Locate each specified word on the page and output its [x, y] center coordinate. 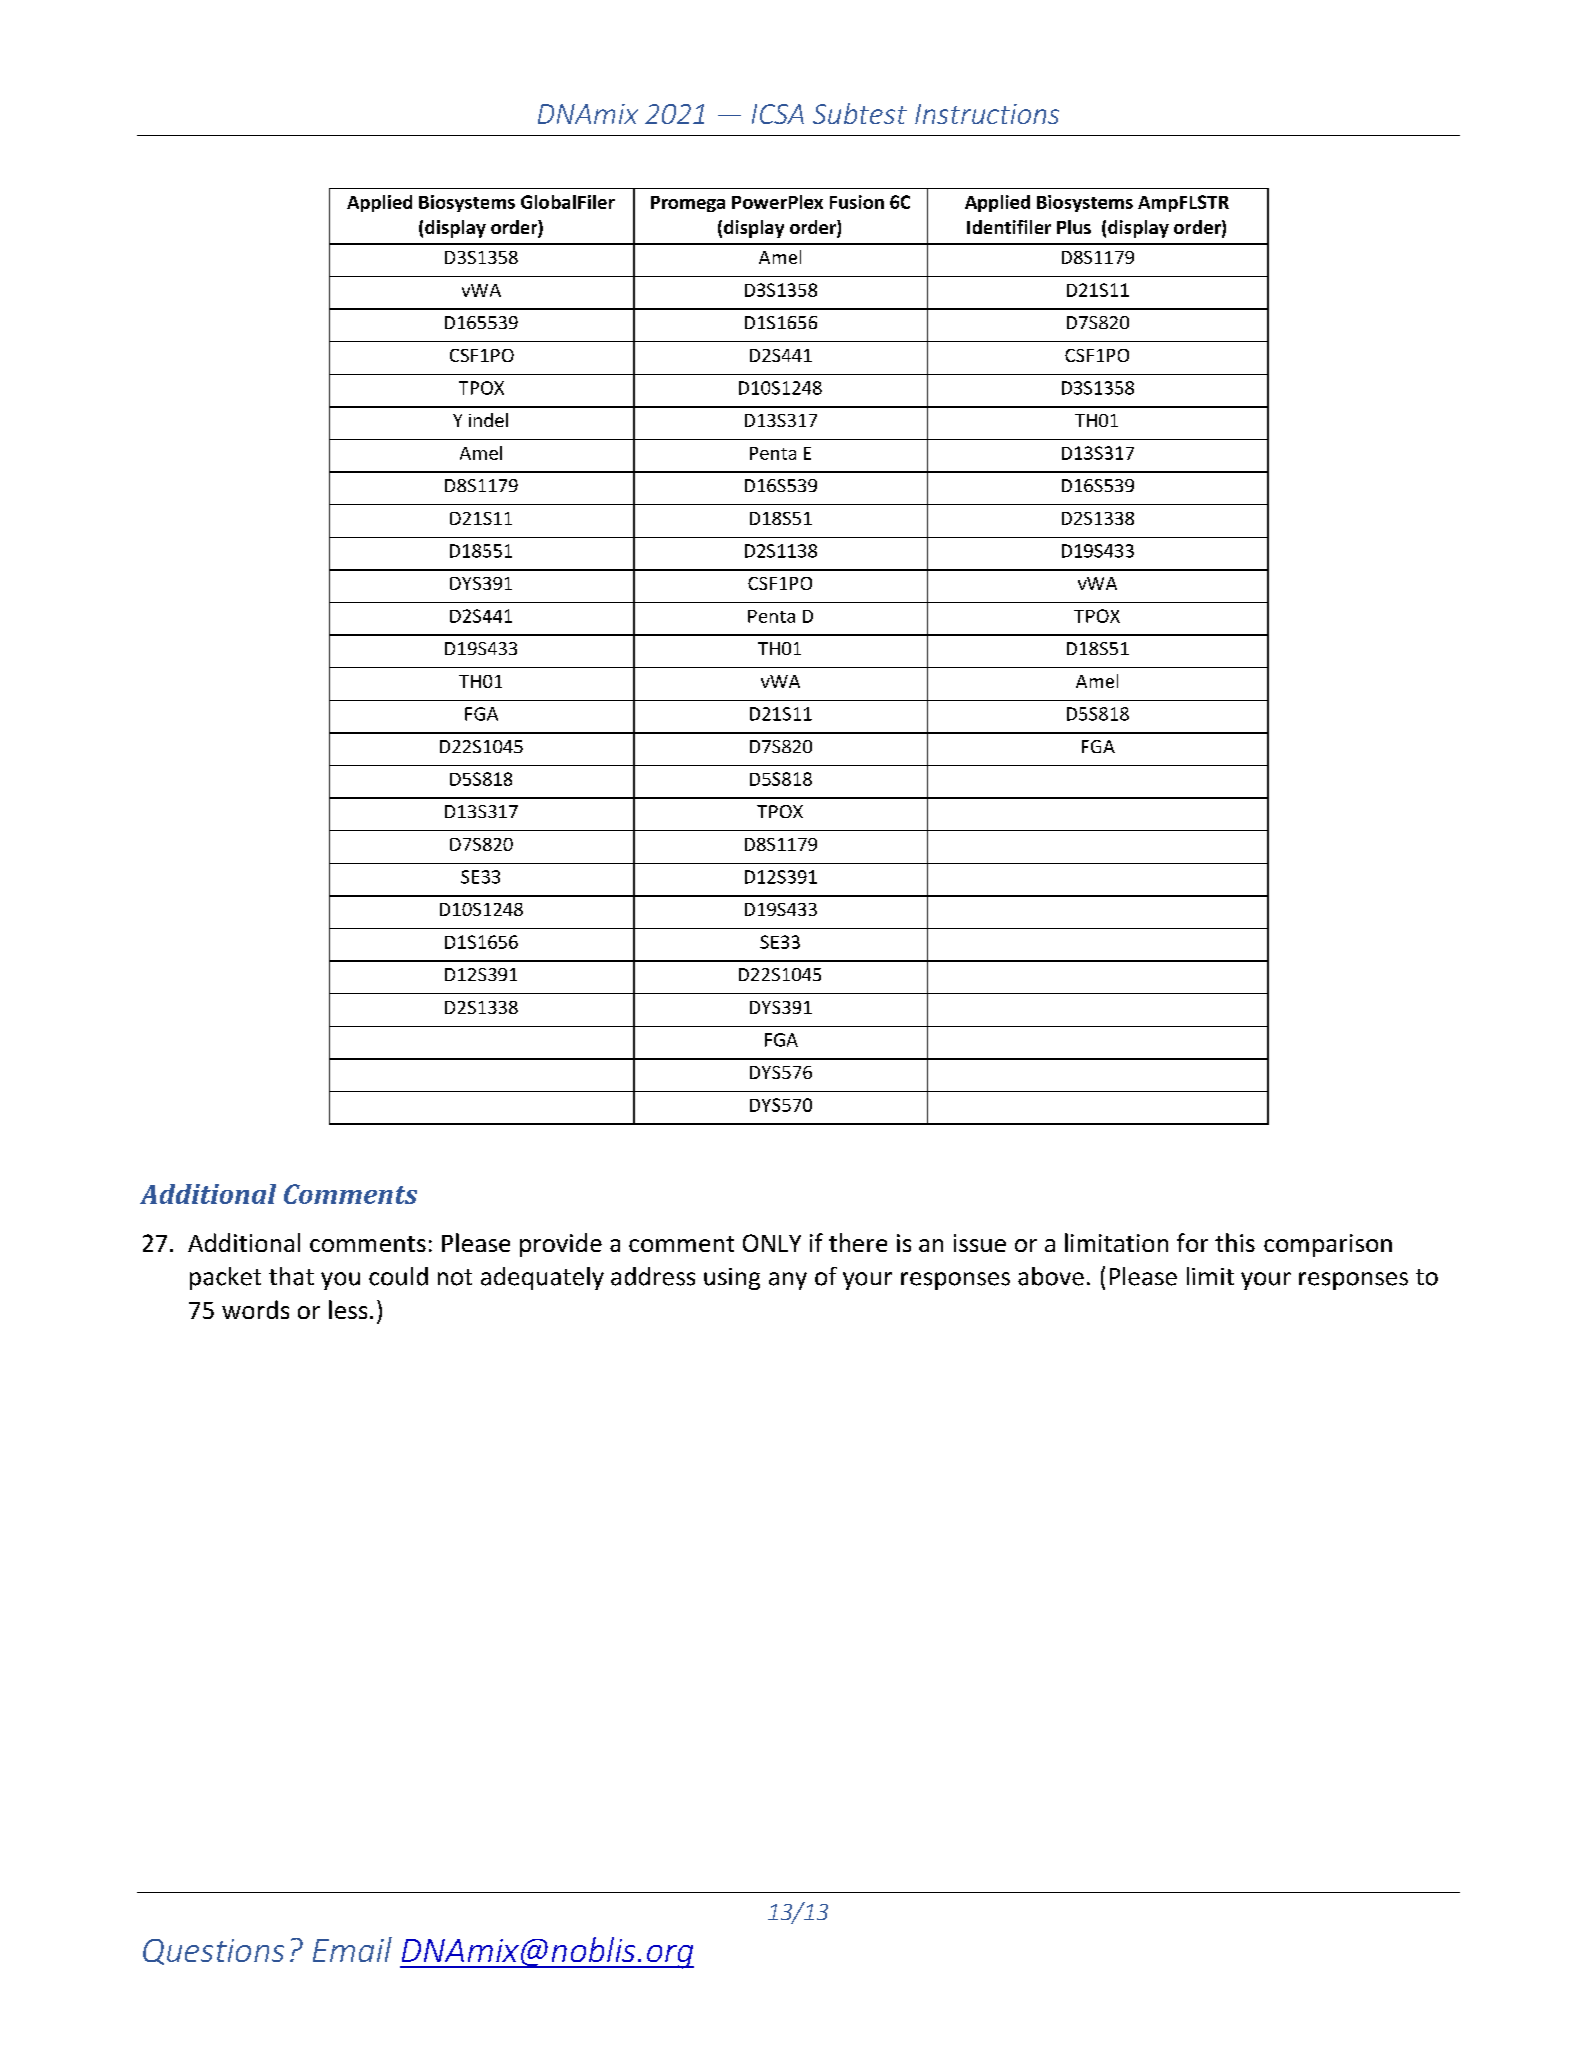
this [1235, 1242]
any [788, 1281]
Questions [213, 1952]
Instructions [987, 114]
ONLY [772, 1243]
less [348, 1309]
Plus [1074, 227]
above [1051, 1276]
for [1192, 1242]
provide [561, 1245]
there [858, 1242]
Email [352, 1949]
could [398, 1276]
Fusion [857, 202]
